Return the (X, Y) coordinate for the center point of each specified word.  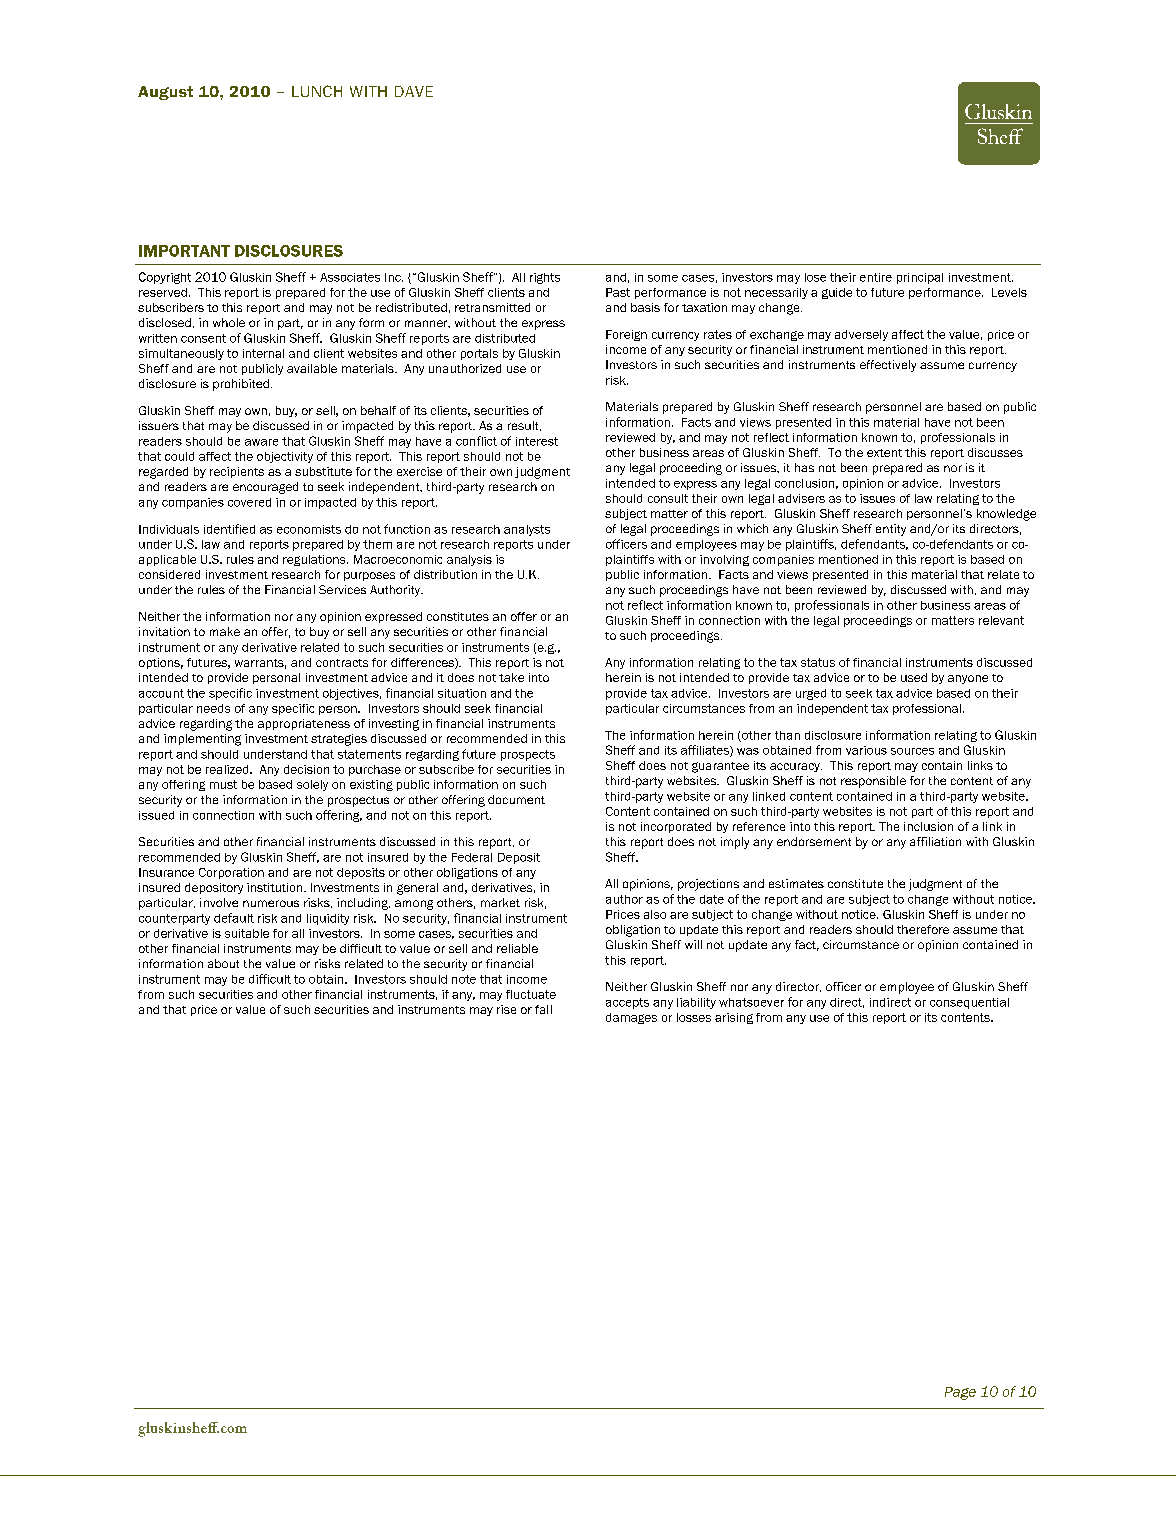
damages (631, 1018)
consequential (969, 1003)
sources (912, 751)
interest (537, 441)
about (223, 963)
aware (261, 442)
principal (920, 278)
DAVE (414, 91)
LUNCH (317, 91)
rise (506, 1009)
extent (884, 453)
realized (228, 769)
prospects (528, 755)
